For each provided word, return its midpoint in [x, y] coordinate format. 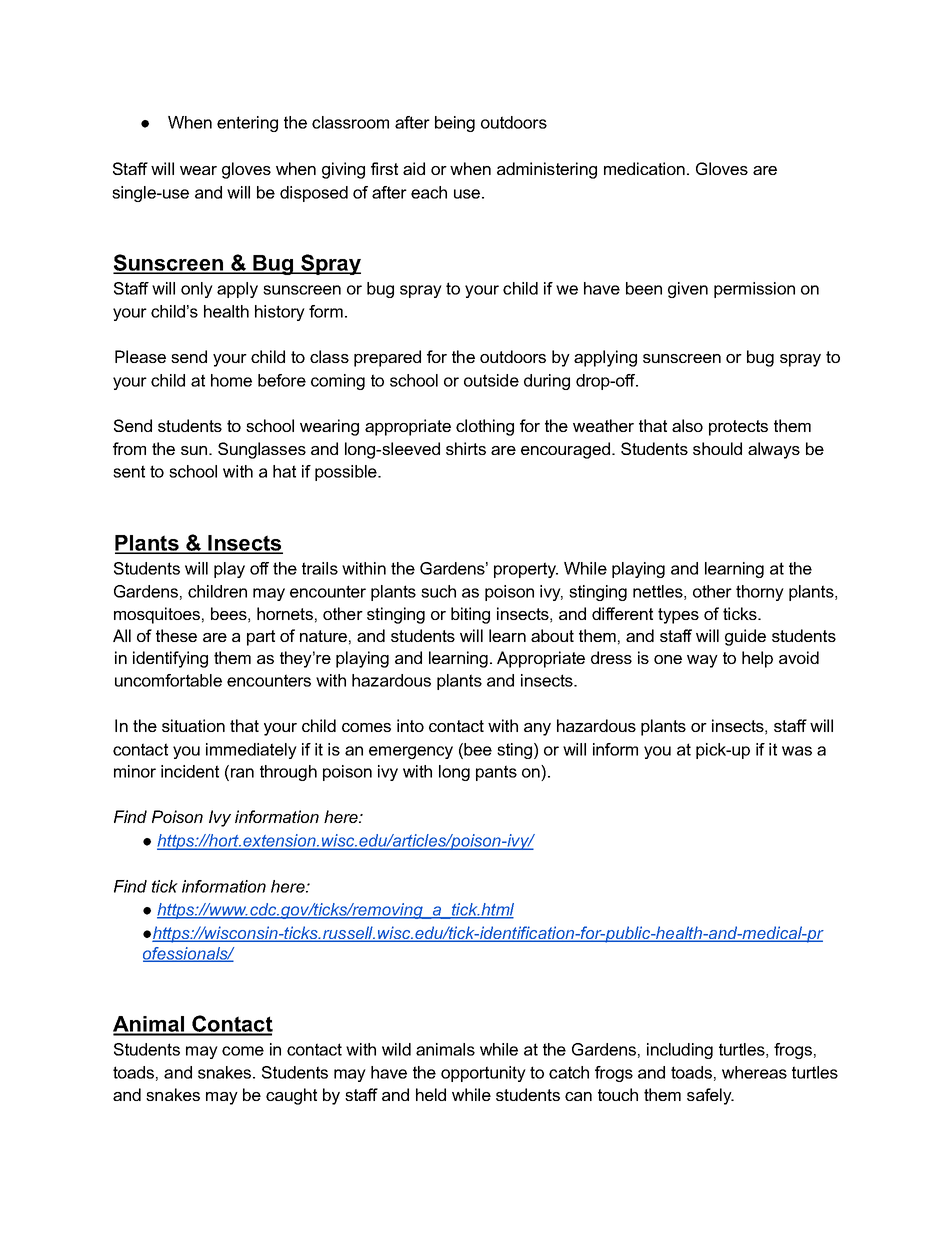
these [176, 635]
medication [644, 168]
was [797, 751]
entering [247, 124]
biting [470, 615]
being [455, 124]
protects [738, 428]
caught [291, 1096]
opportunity [483, 1074]
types [678, 616]
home [231, 380]
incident [190, 771]
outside [491, 380]
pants [496, 773]
